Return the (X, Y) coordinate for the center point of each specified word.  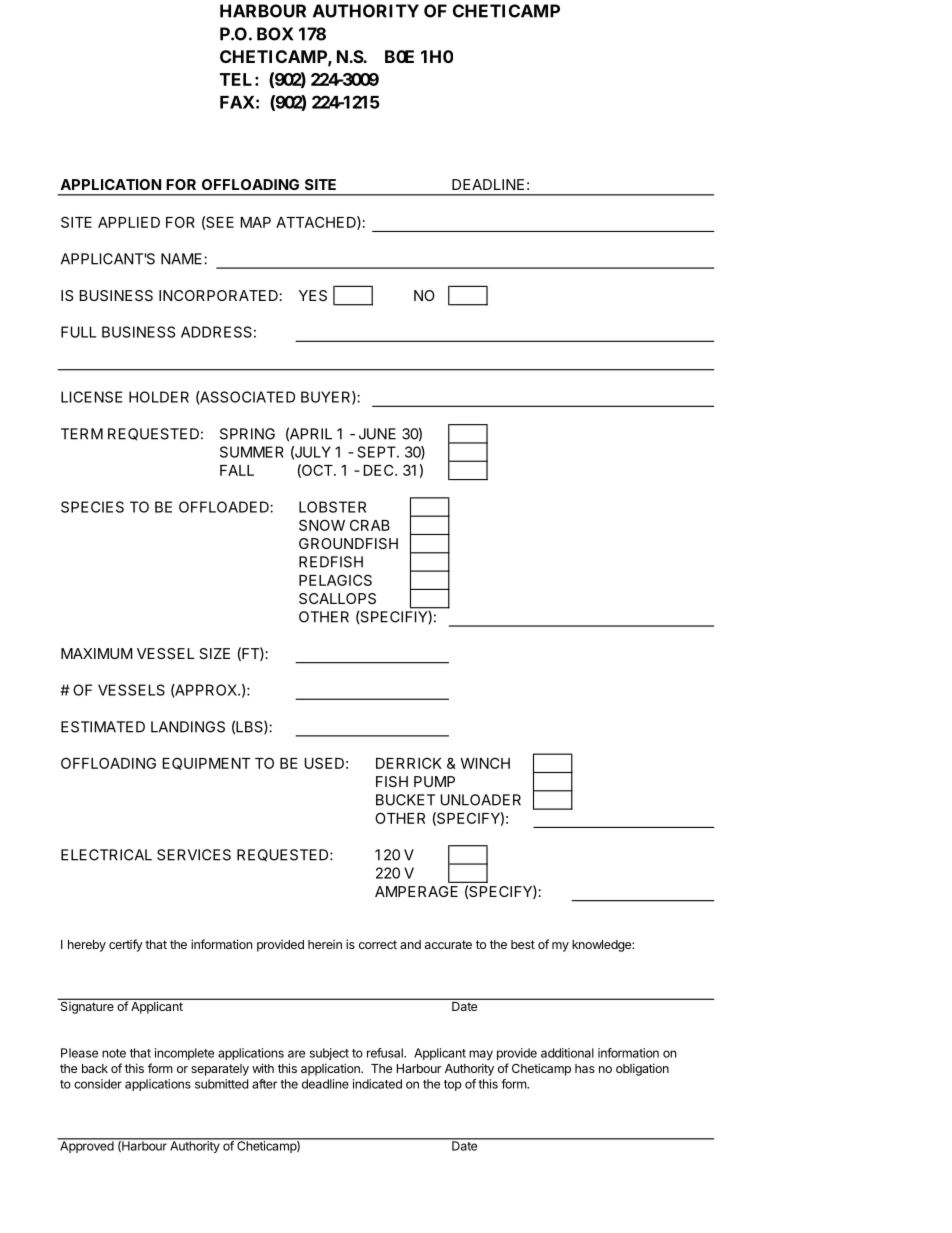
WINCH (485, 763)
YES (313, 295)
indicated (377, 1084)
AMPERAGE (416, 891)
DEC (380, 470)
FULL (78, 332)
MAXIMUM (96, 653)
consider (98, 1084)
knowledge (602, 946)
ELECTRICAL (106, 855)
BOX (275, 34)
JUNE (377, 434)
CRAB (370, 525)
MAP (256, 222)
